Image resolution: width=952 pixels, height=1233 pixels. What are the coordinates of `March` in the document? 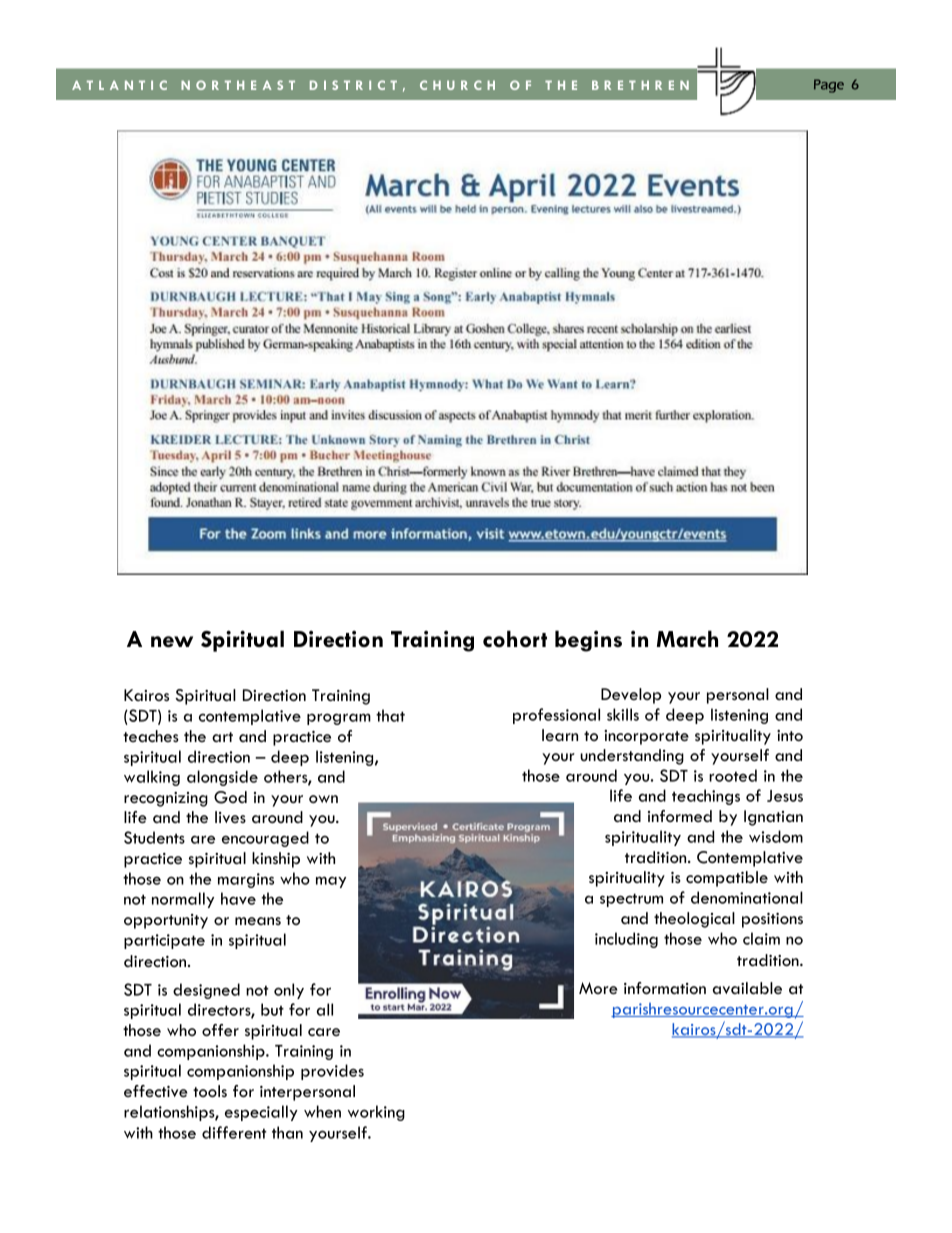 It's located at (687, 638).
